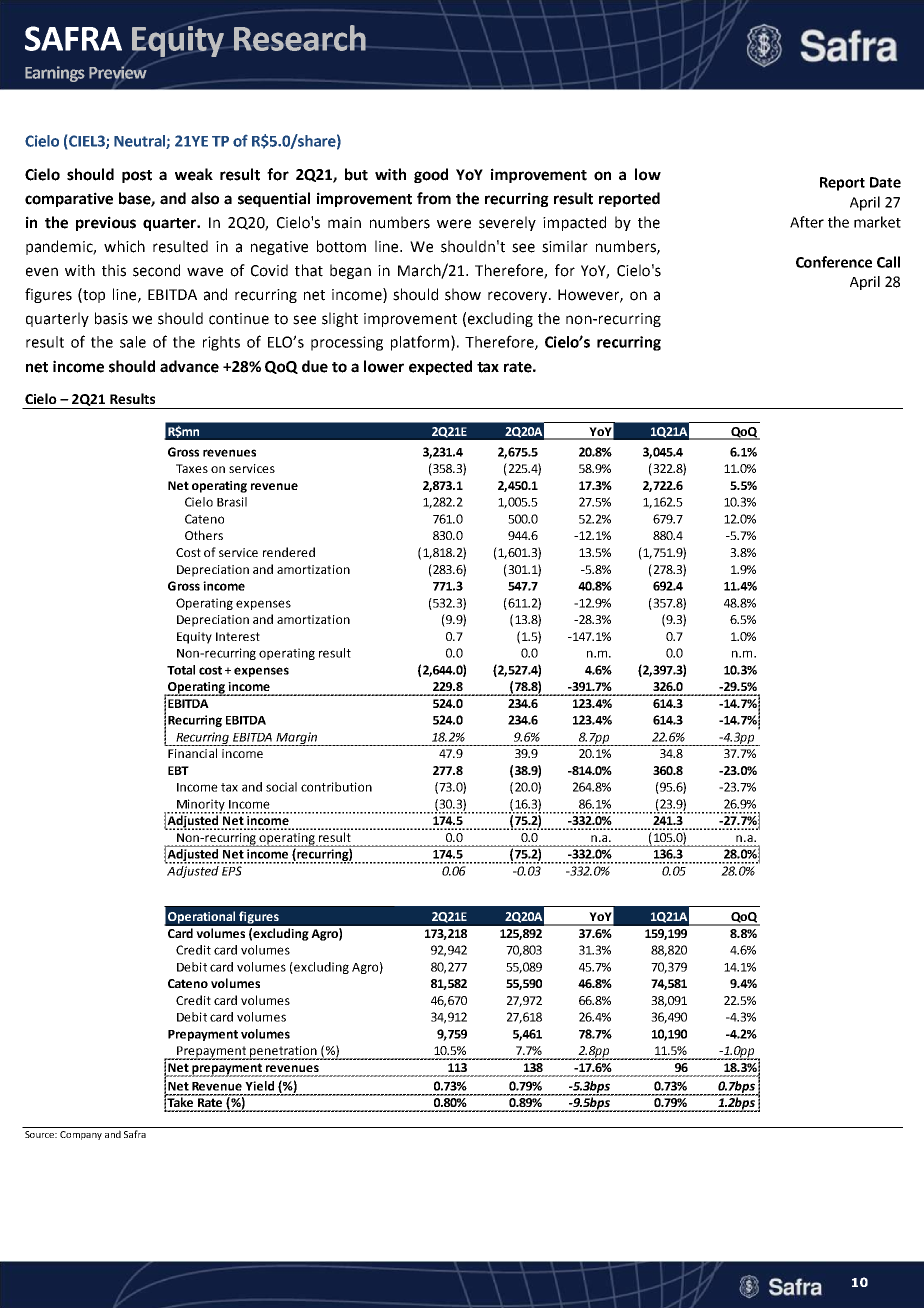 This image has height=1308, width=924. I want to click on show, so click(463, 294).
